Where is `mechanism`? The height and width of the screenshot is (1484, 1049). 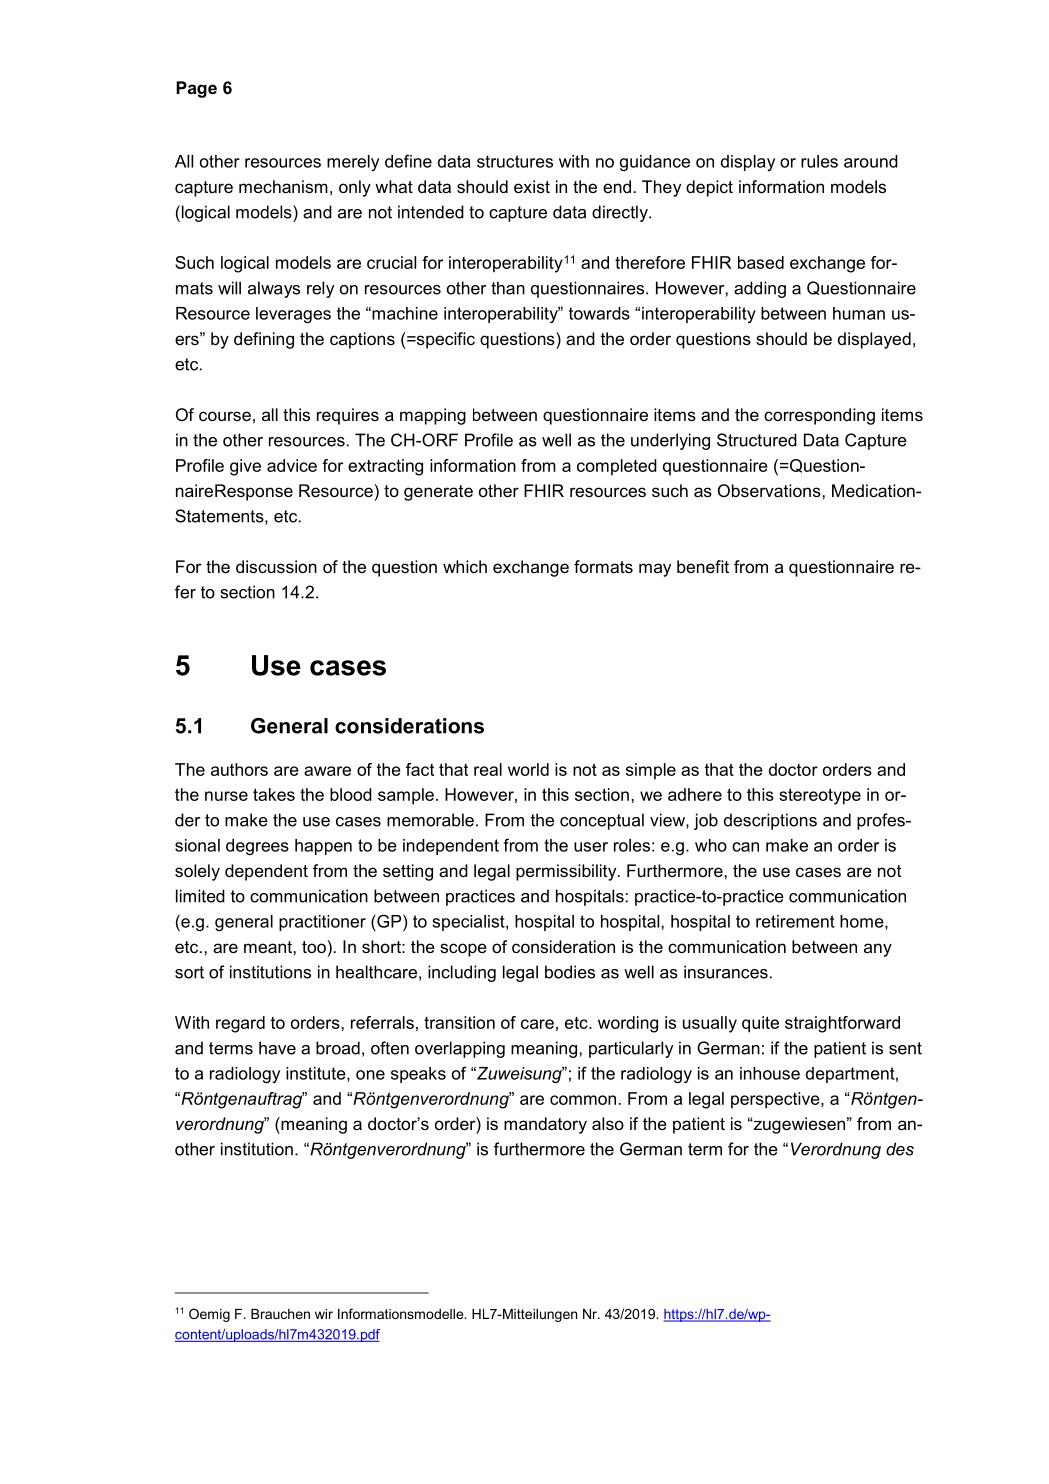
mechanism is located at coordinates (283, 186).
